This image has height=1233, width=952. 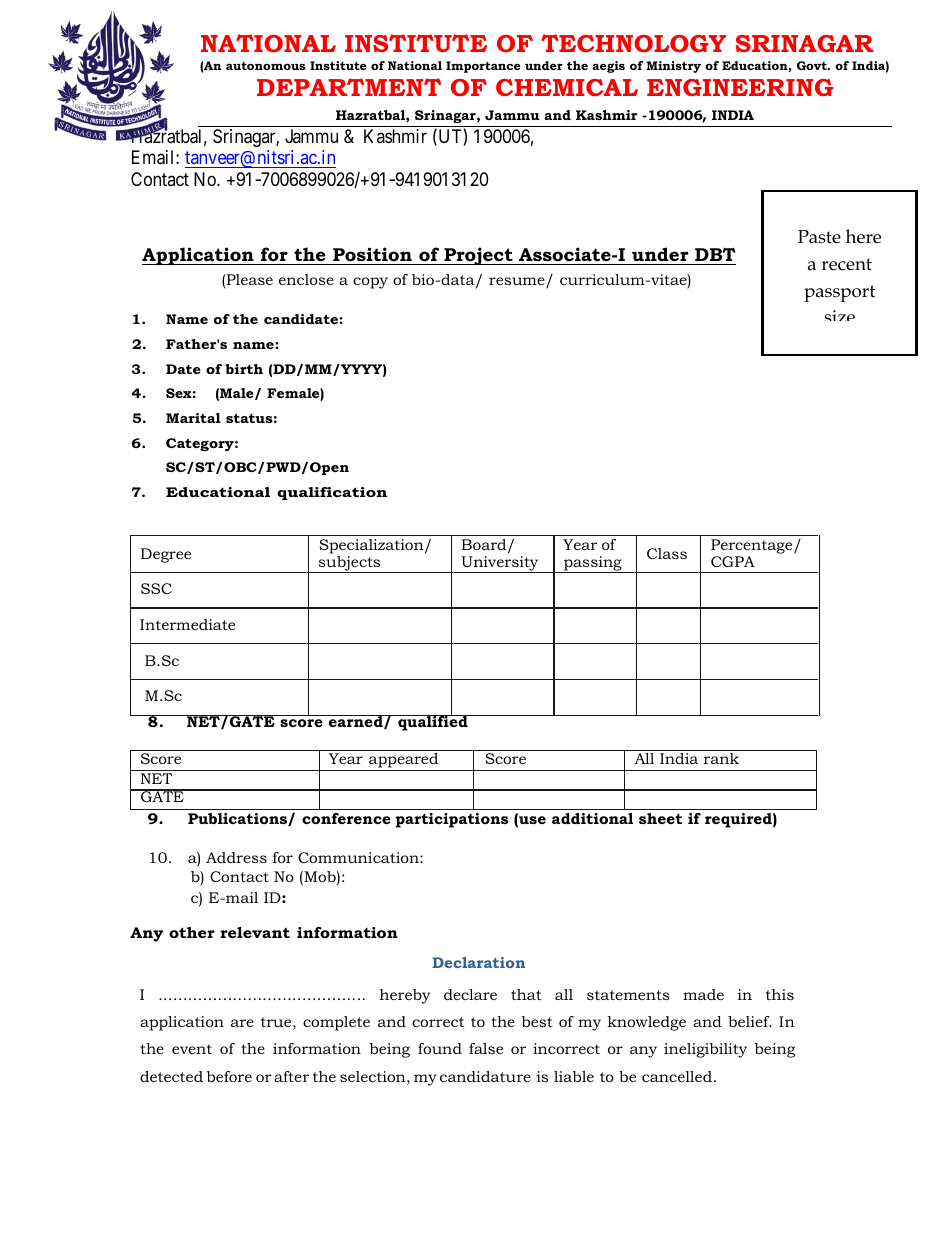 What do you see at coordinates (265, 66) in the image?
I see `autonomous` at bounding box center [265, 66].
